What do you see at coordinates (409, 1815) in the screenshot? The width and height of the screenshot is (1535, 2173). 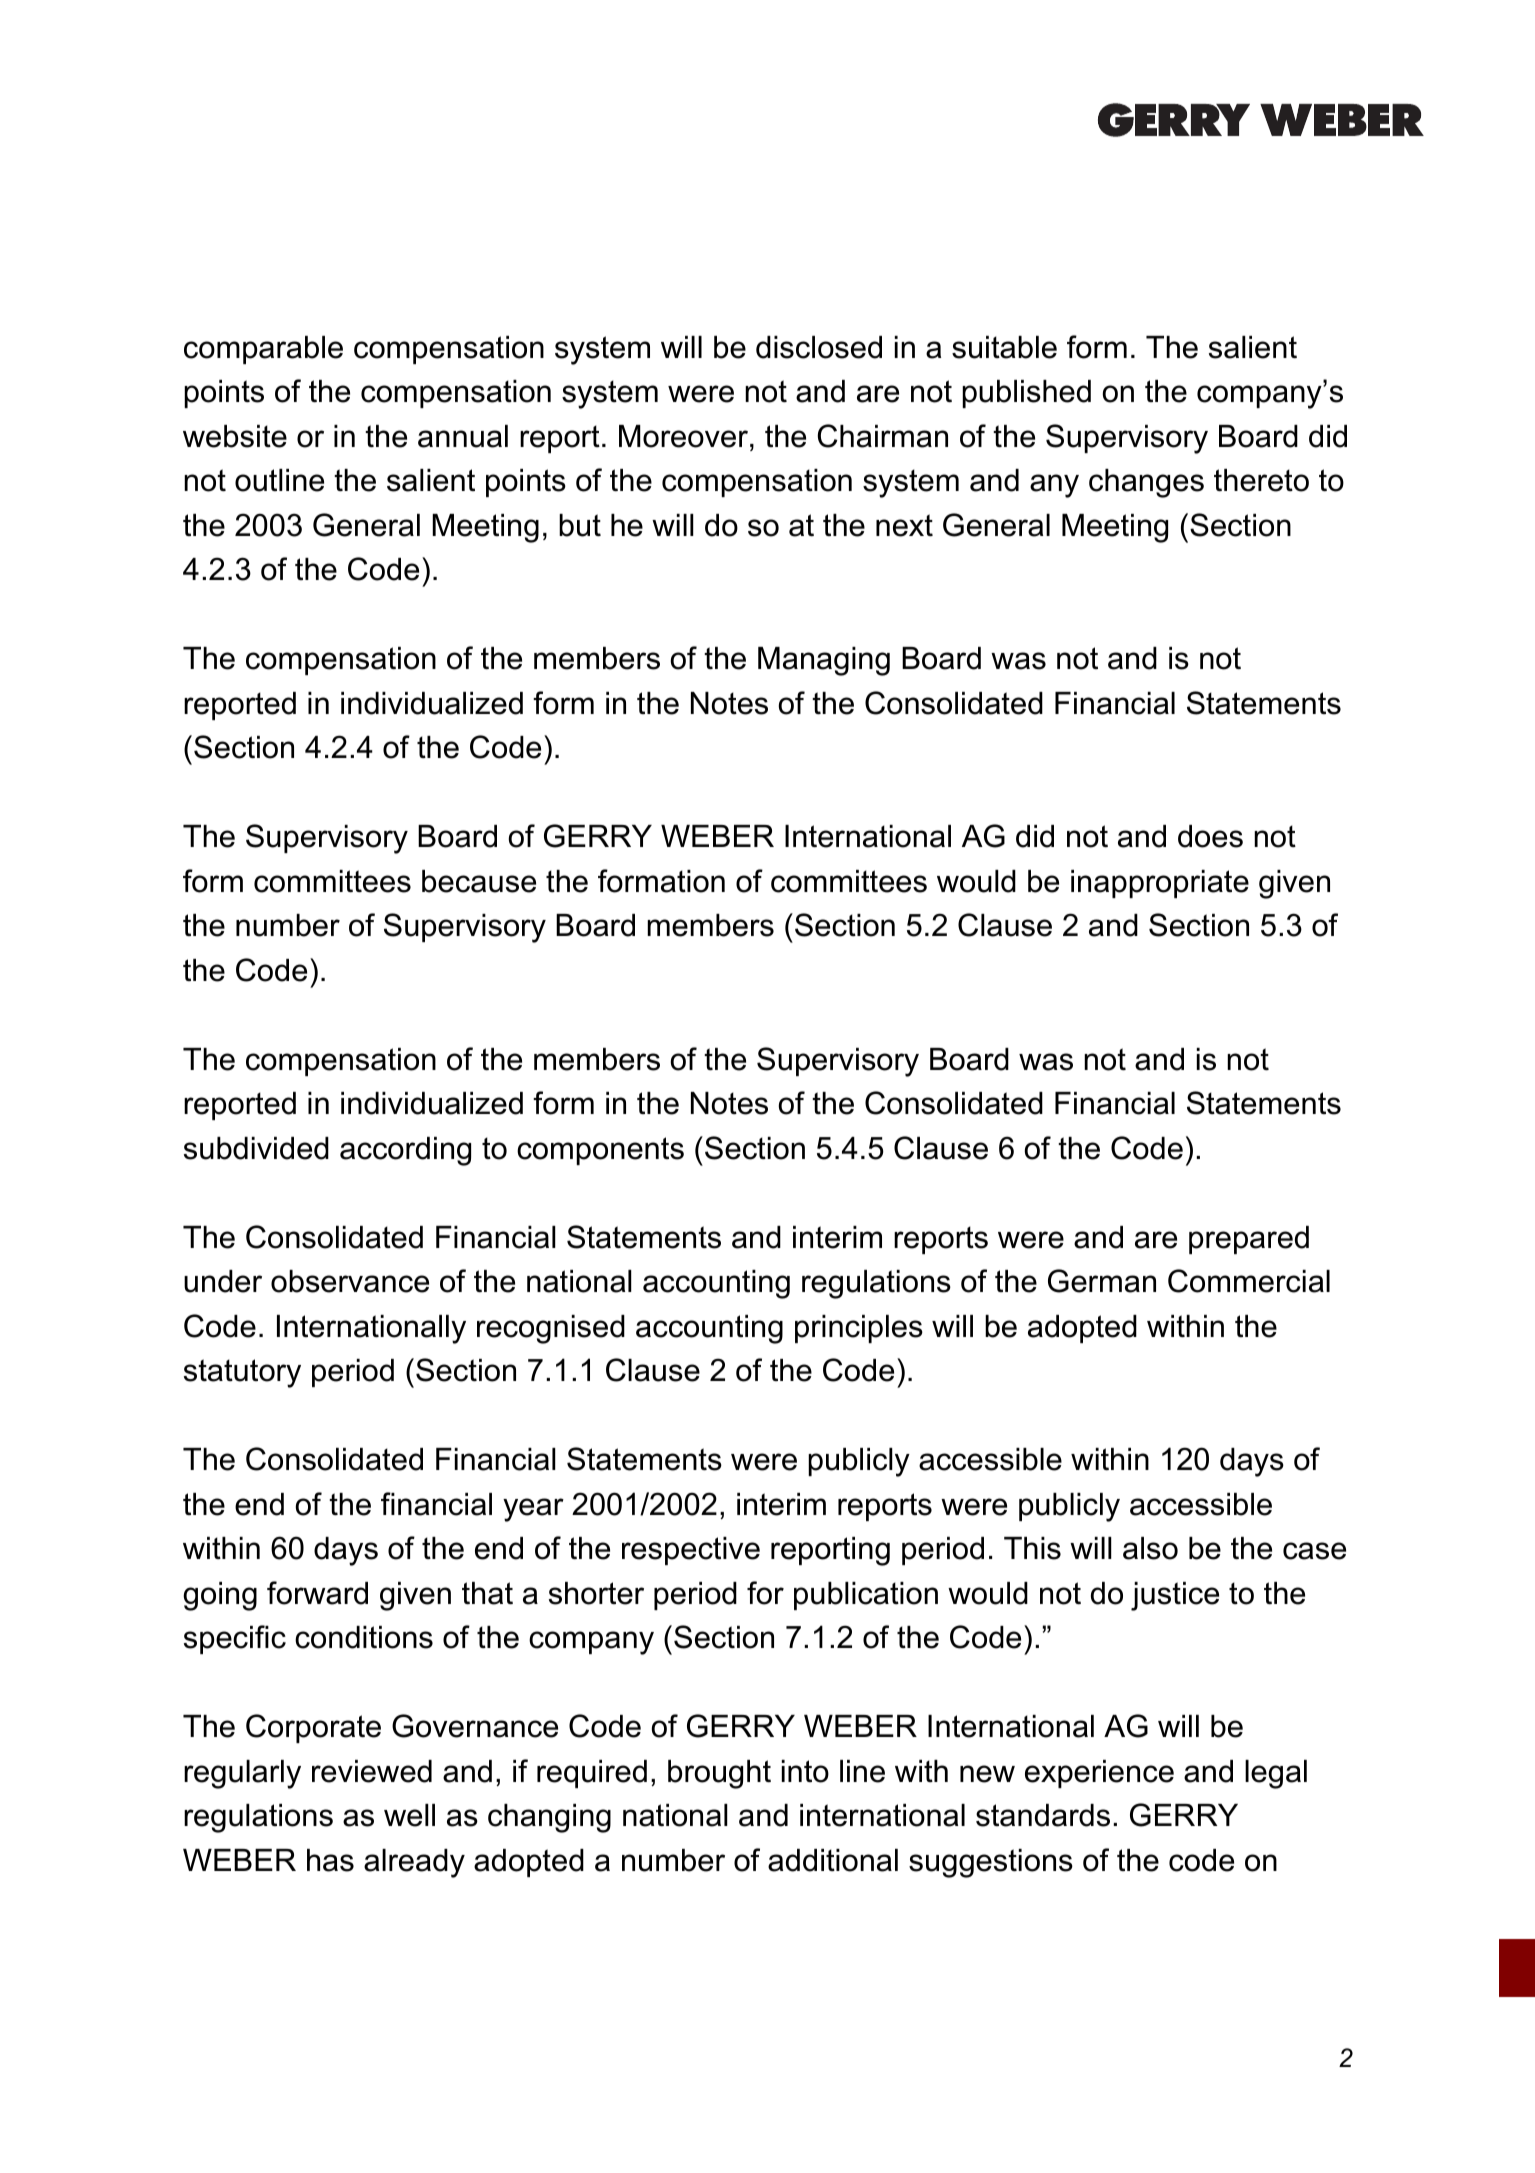 I see `well` at bounding box center [409, 1815].
